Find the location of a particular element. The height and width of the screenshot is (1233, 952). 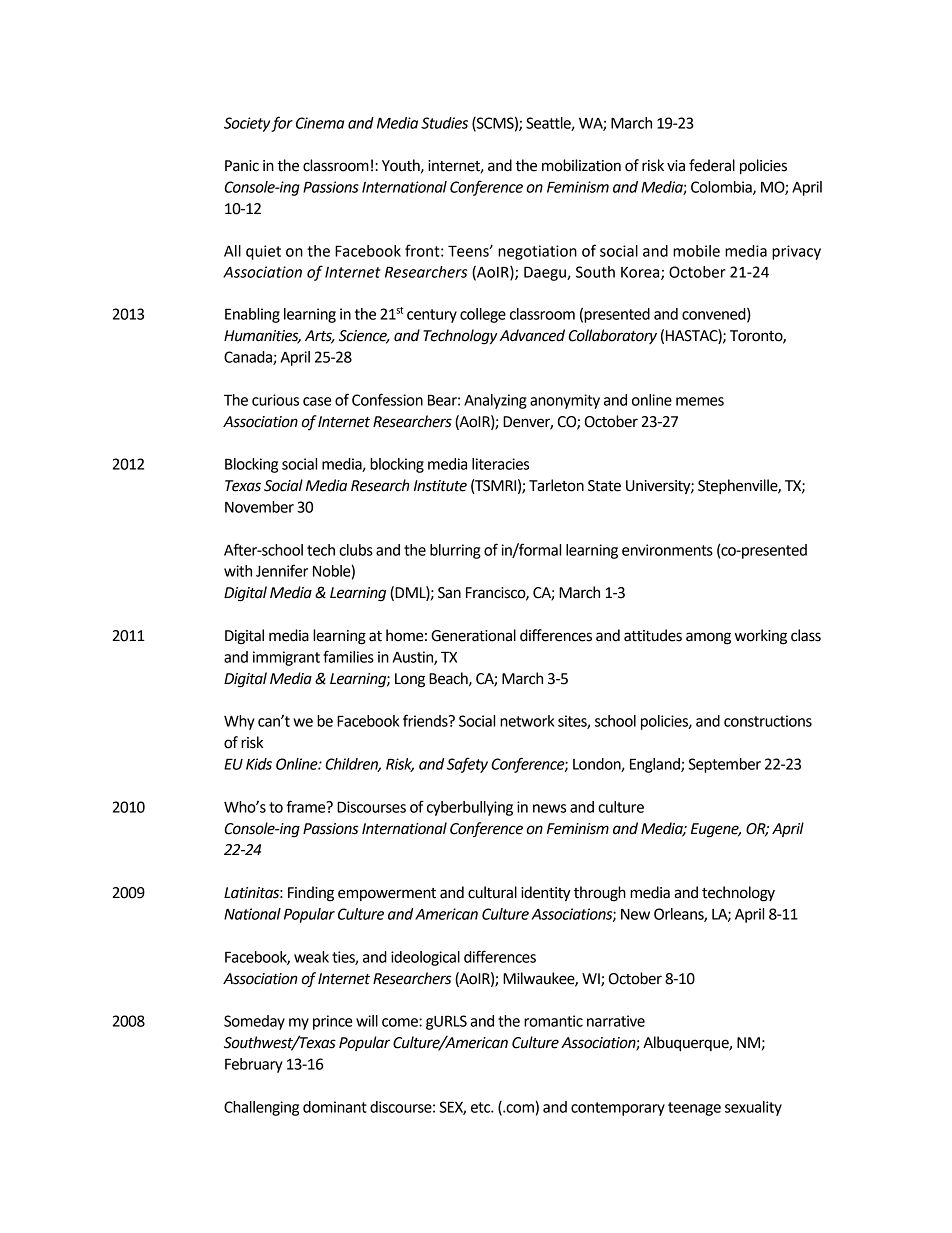

immigrant is located at coordinates (286, 658).
